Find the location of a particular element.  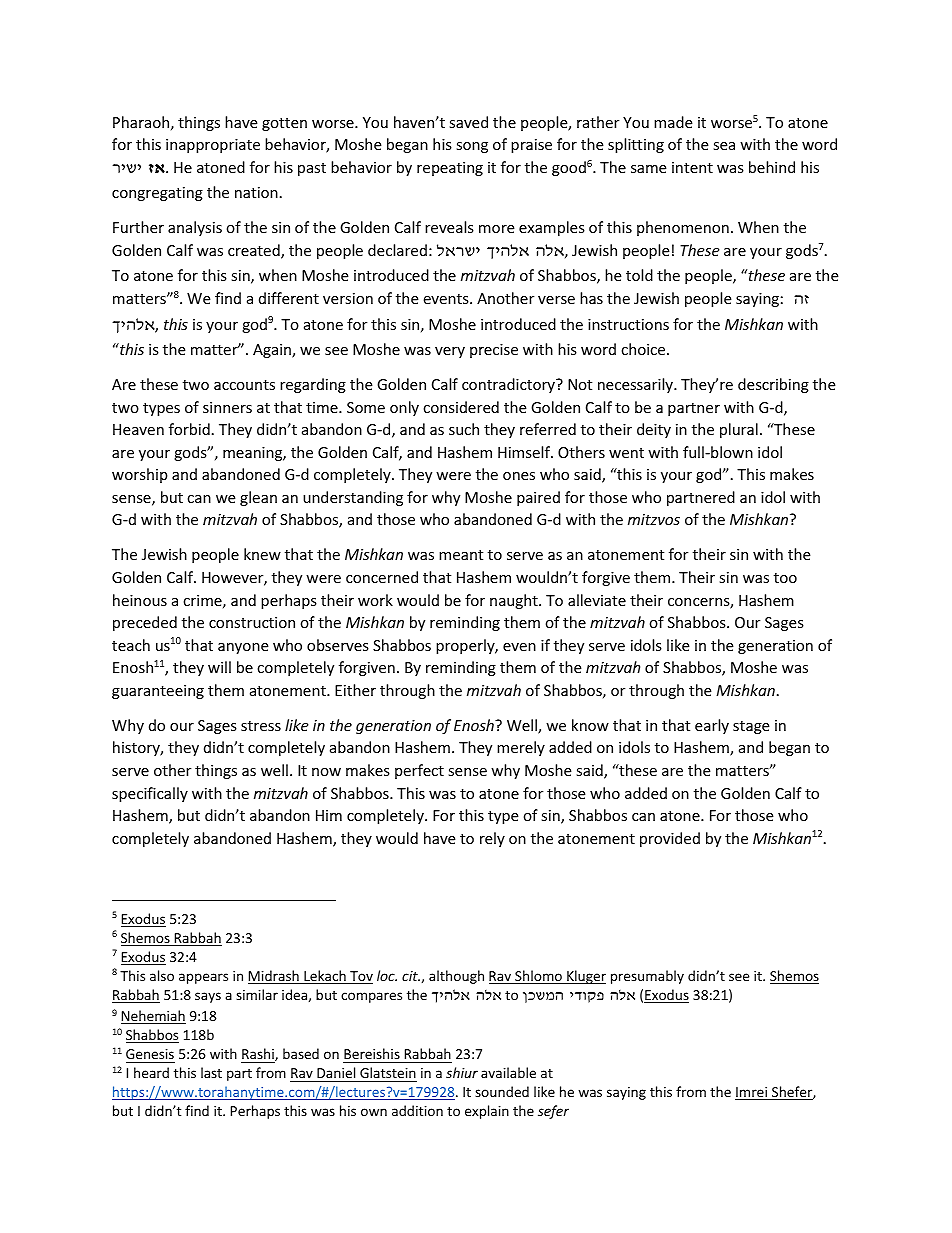

provided is located at coordinates (670, 839).
